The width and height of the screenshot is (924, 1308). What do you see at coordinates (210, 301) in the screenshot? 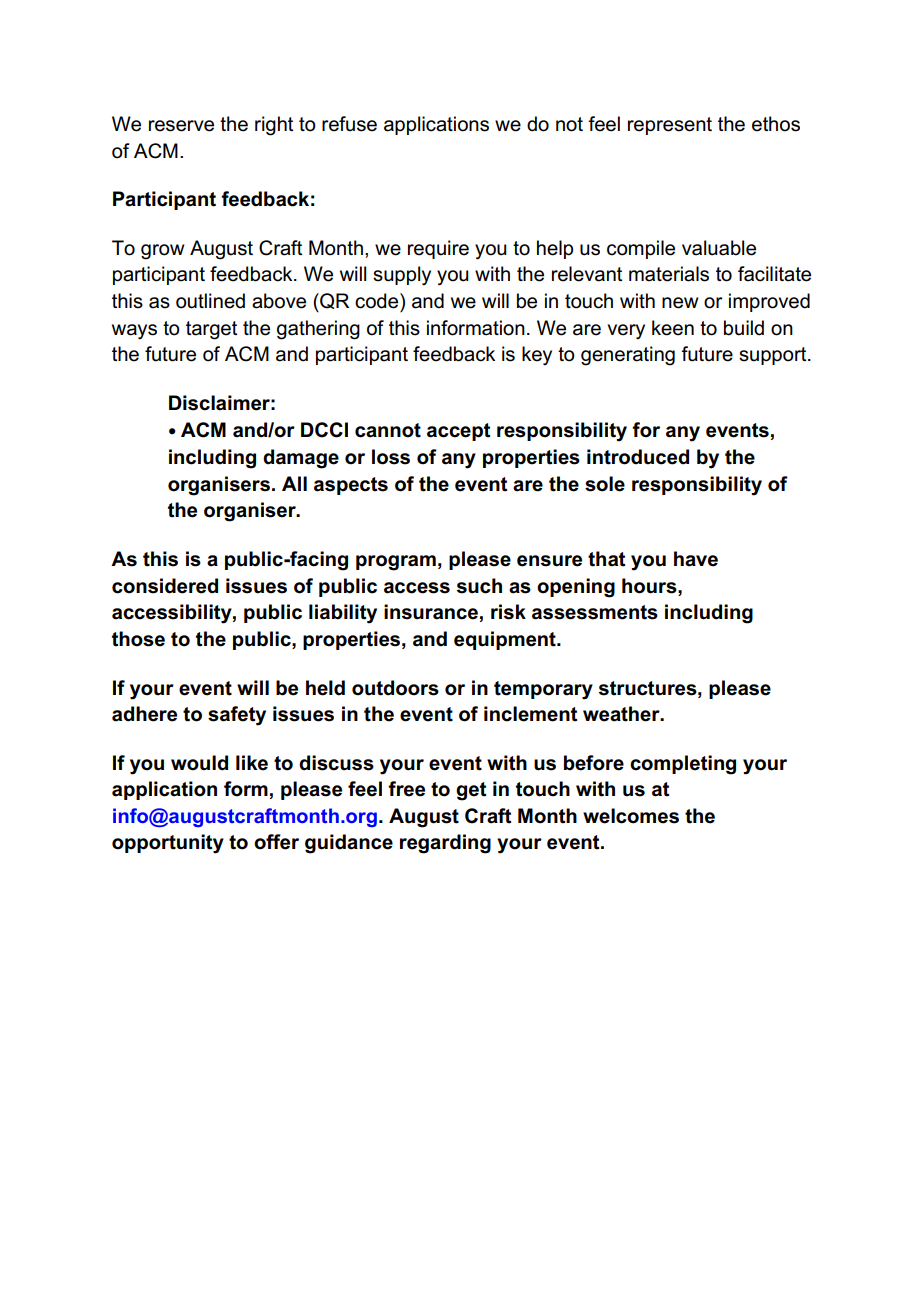
I see `outlined` at bounding box center [210, 301].
